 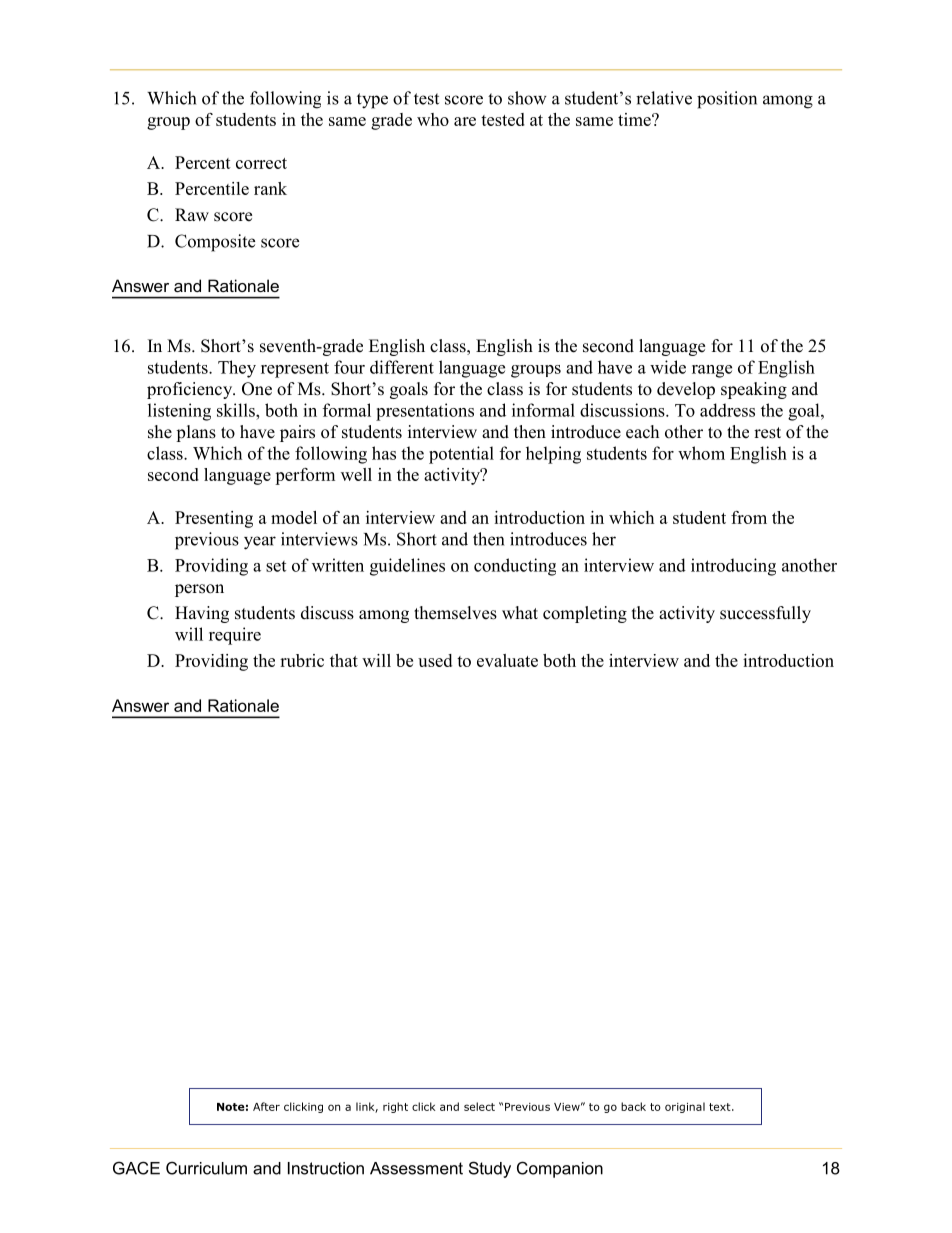 What do you see at coordinates (479, 1106) in the document?
I see `select` at bounding box center [479, 1106].
